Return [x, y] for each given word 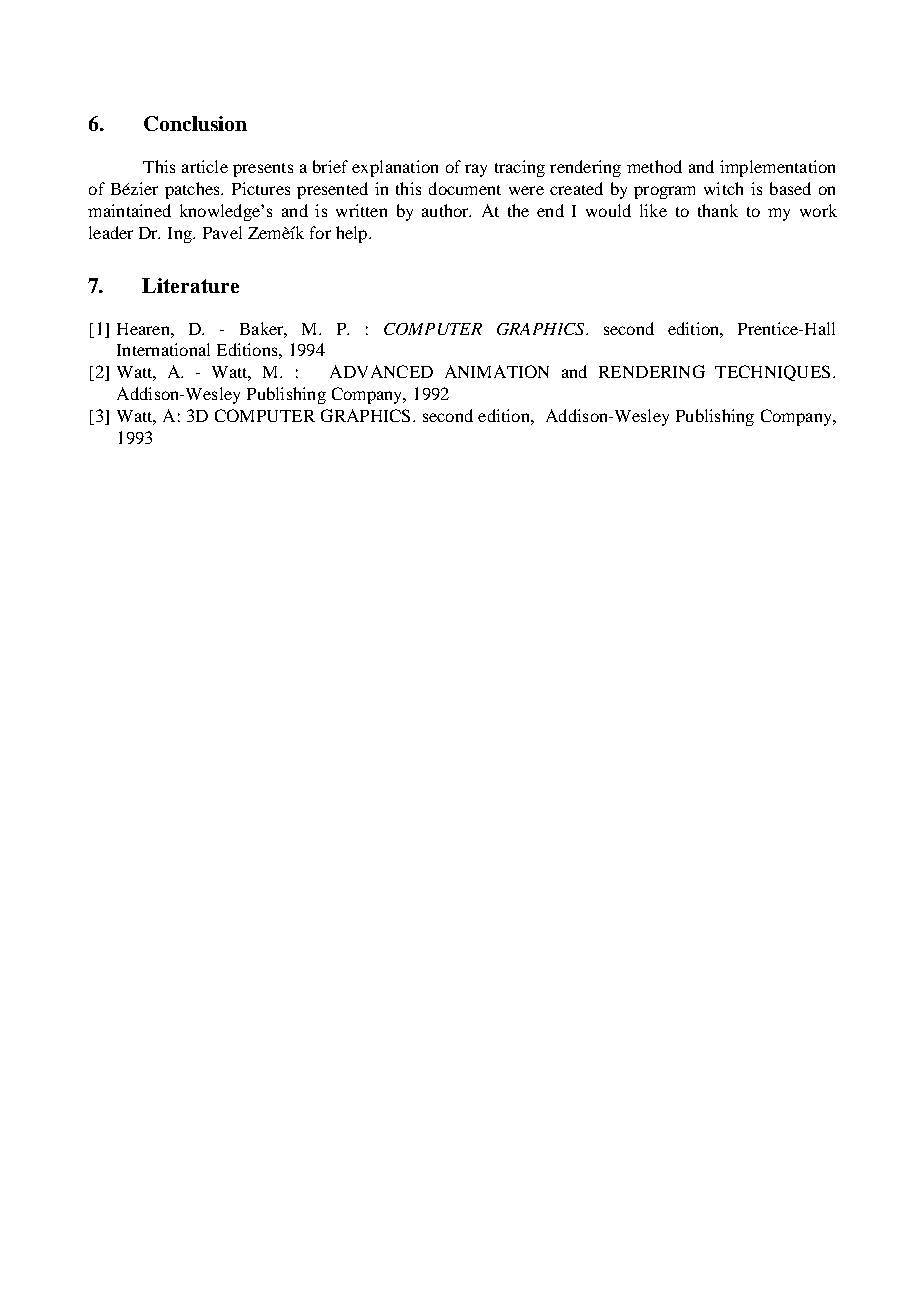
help [353, 234]
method [654, 166]
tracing [520, 168]
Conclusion [195, 123]
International [163, 349]
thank [718, 210]
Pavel [222, 232]
